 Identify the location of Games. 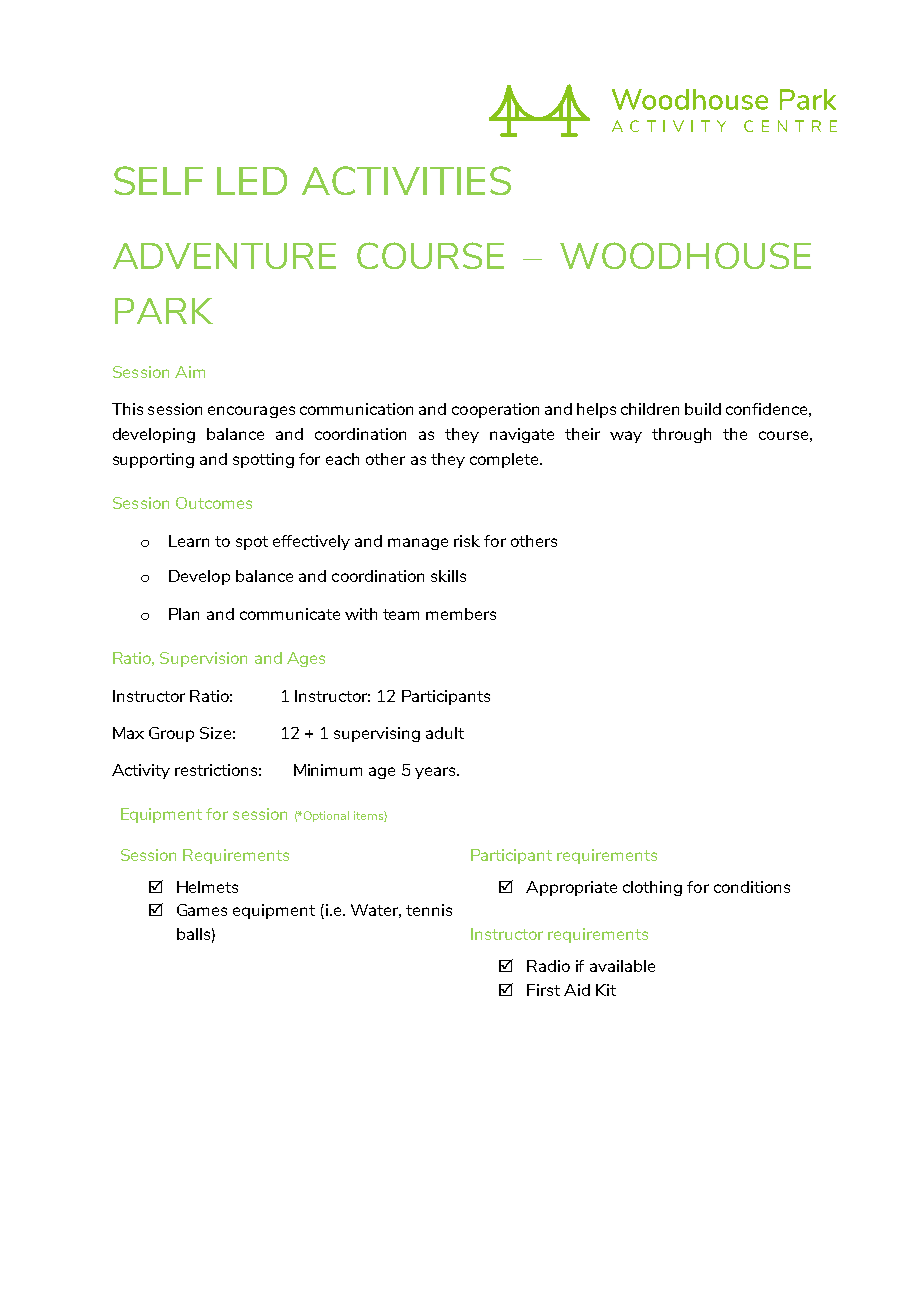
(202, 910).
